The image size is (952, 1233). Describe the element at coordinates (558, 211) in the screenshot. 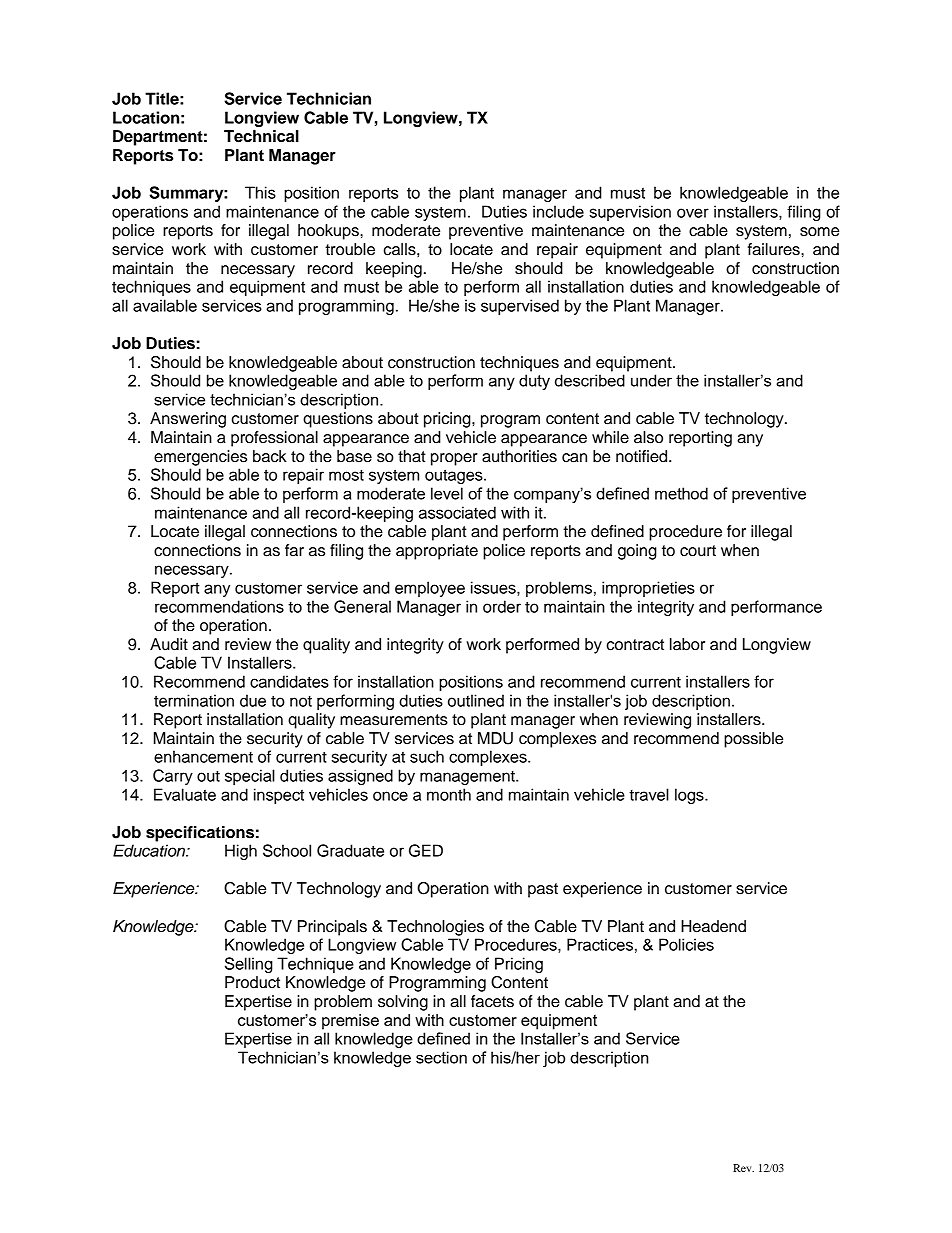

I see `include` at that location.
